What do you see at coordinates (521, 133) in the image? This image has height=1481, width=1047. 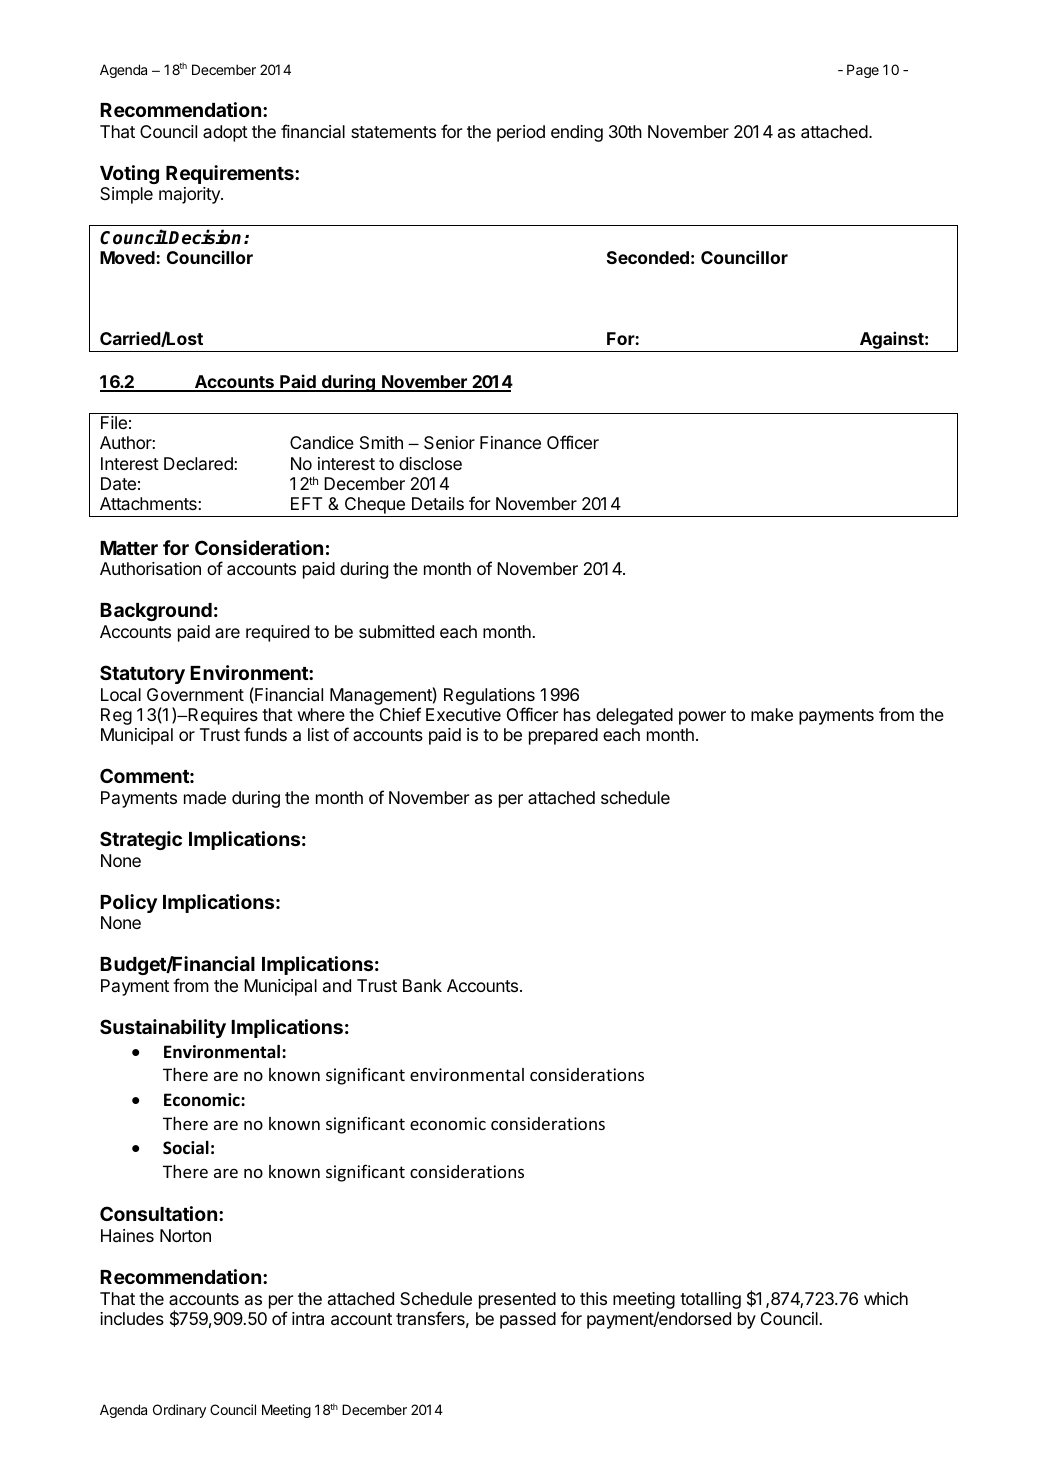 I see `period` at bounding box center [521, 133].
